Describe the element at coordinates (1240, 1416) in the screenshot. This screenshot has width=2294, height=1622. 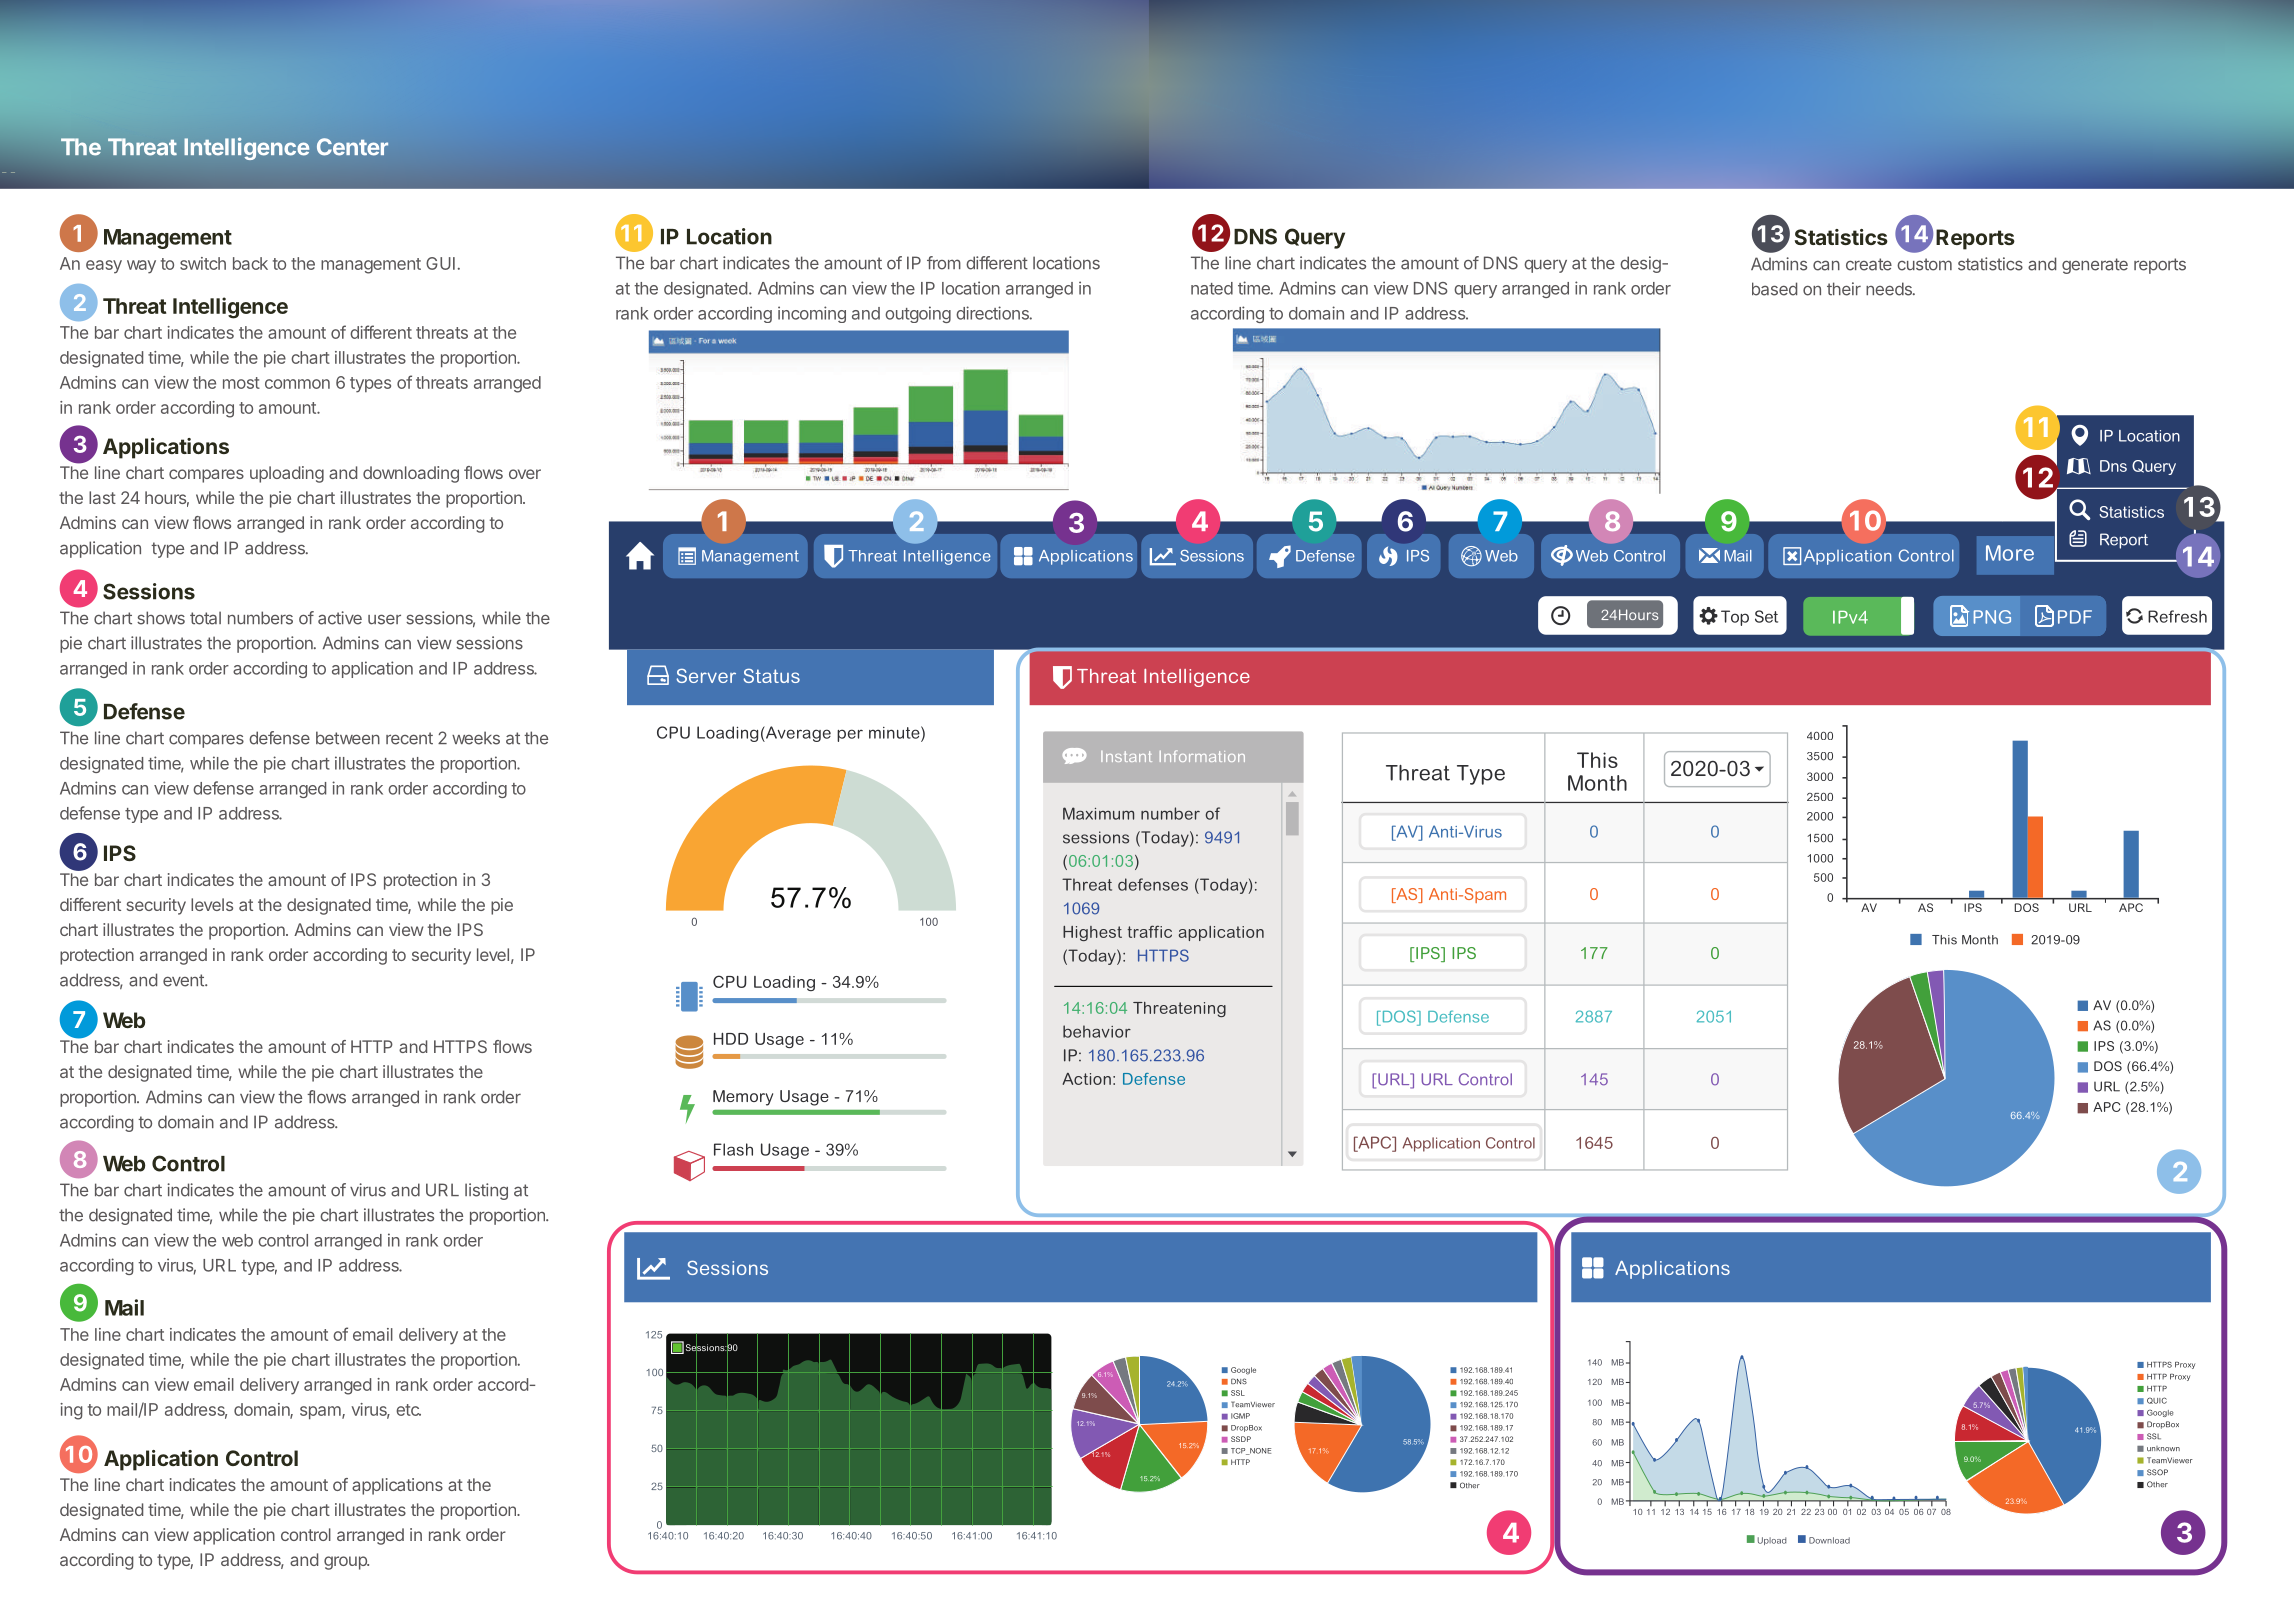
I see `IGMP` at that location.
